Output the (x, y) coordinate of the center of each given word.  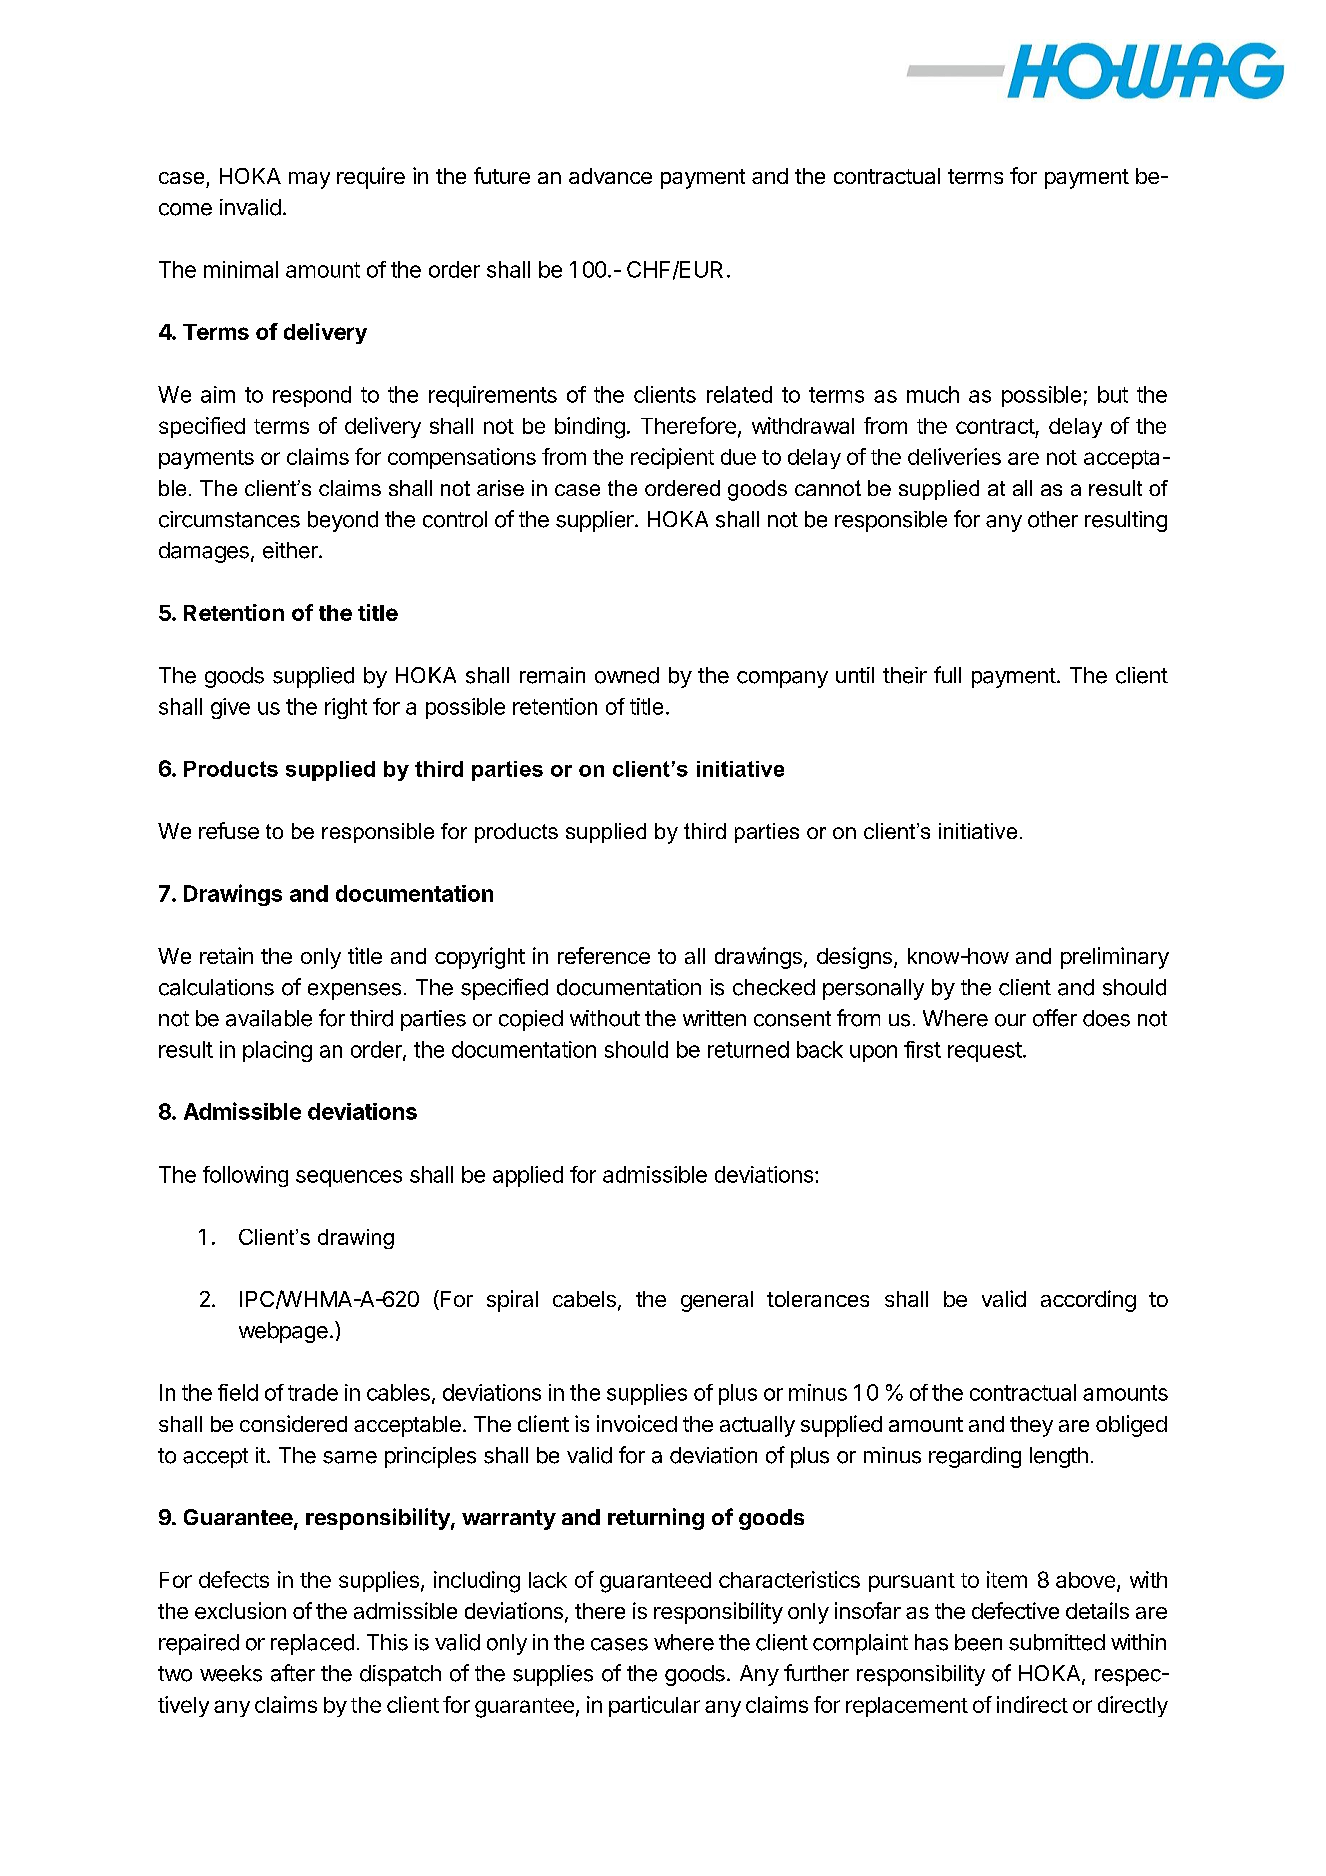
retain (226, 955)
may (309, 180)
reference (604, 955)
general (717, 1301)
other (1053, 519)
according (1088, 1301)
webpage (283, 1332)
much (933, 394)
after (293, 1673)
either (291, 550)
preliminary (1115, 958)
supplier (596, 521)
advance (610, 176)
